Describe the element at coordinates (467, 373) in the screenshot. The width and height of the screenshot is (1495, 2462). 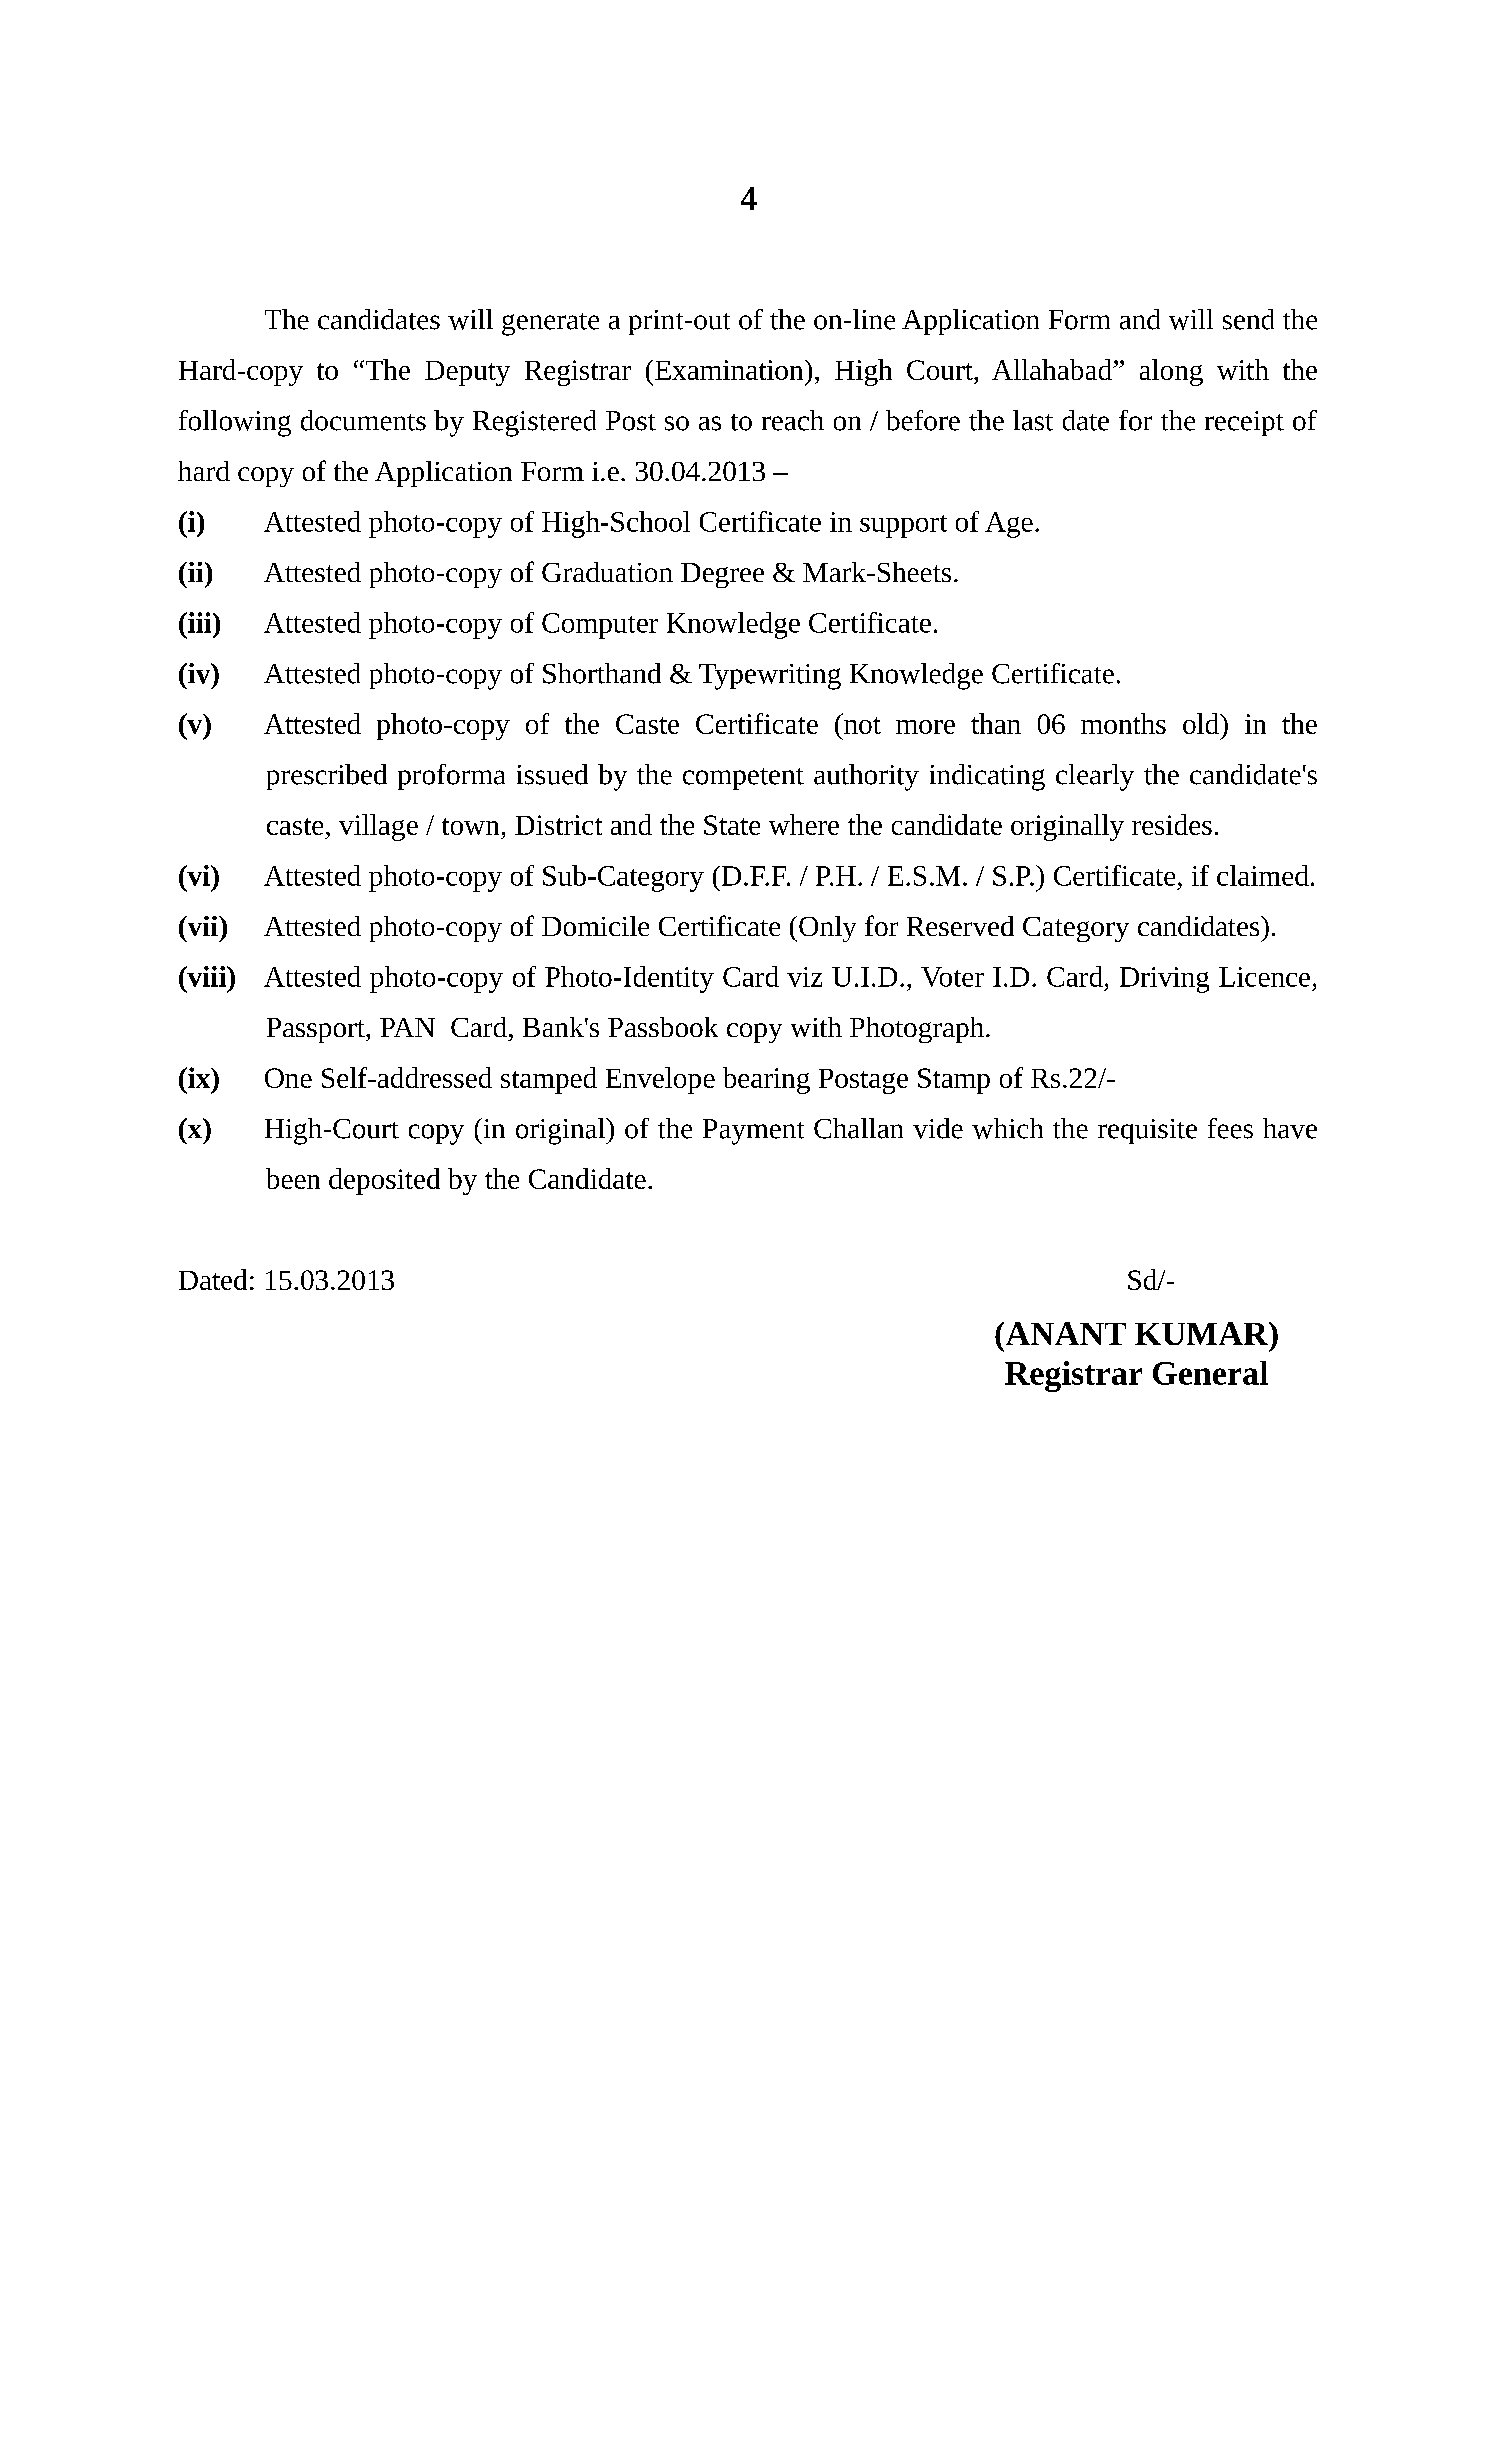
I see `Deputy` at that location.
